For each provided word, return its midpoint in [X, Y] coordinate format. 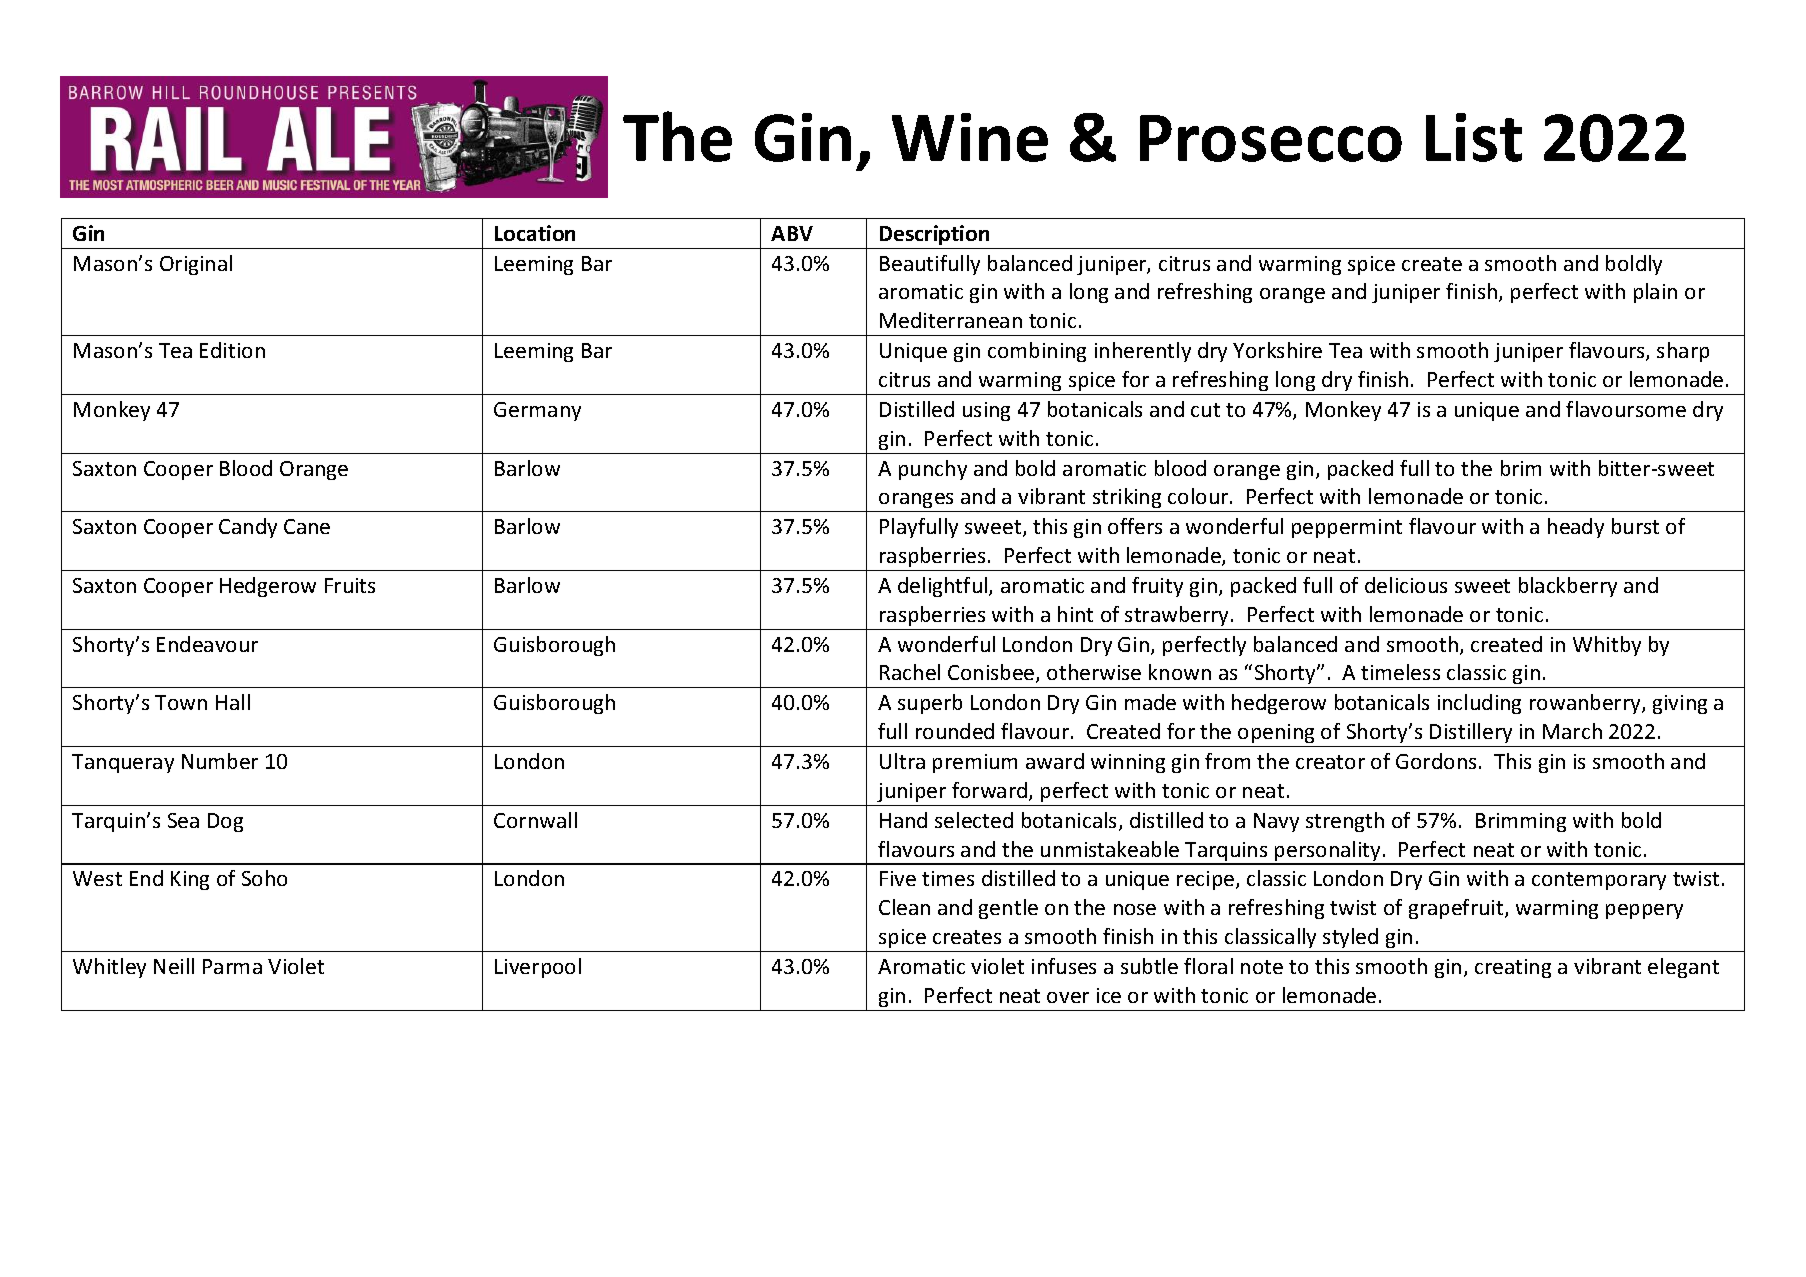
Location [535, 233]
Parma [232, 966]
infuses [1064, 966]
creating [1513, 968]
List [1474, 137]
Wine [970, 137]
